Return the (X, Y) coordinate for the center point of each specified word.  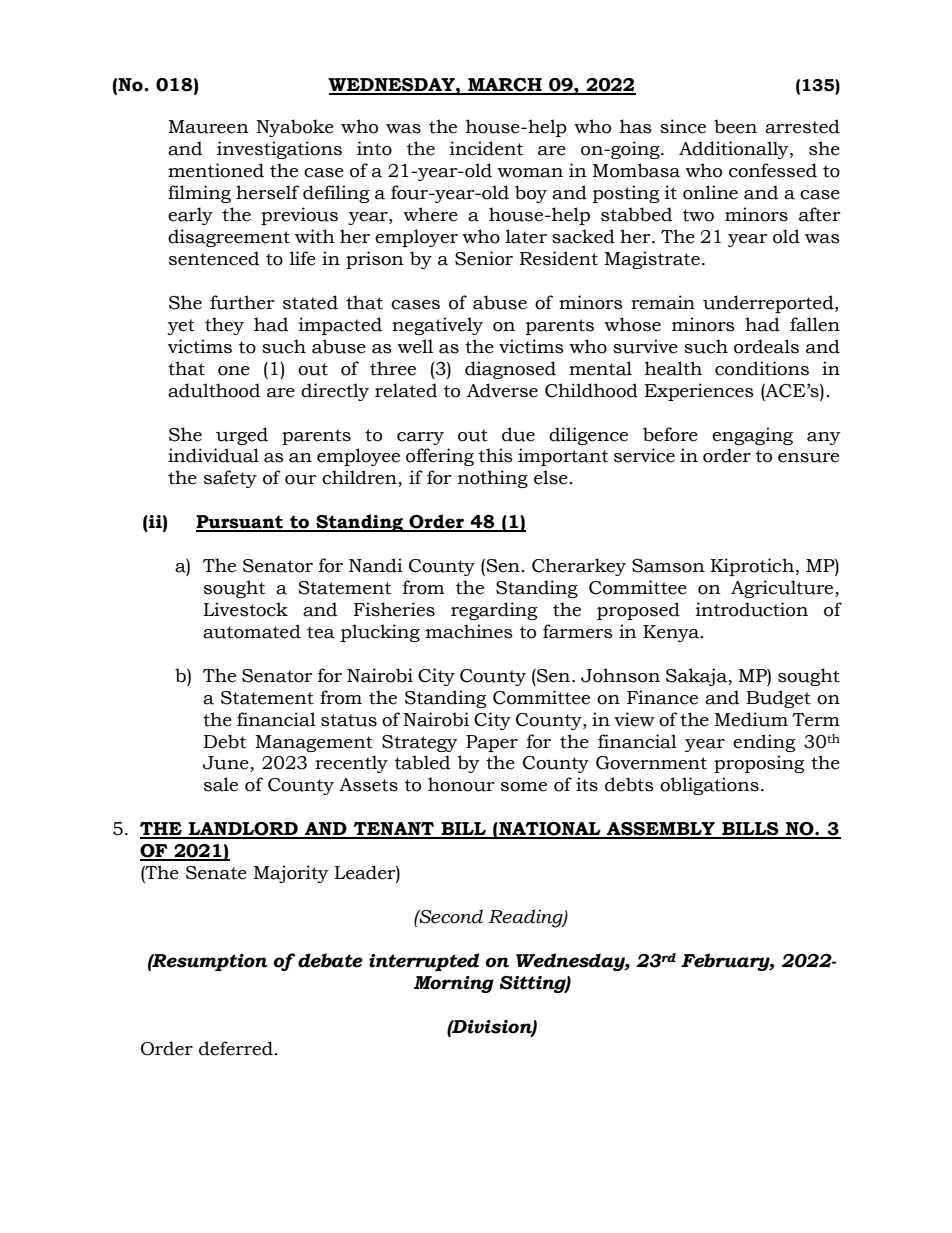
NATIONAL (550, 830)
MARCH (505, 86)
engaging (752, 436)
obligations (709, 786)
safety (230, 479)
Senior (484, 258)
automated (252, 631)
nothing (493, 479)
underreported (769, 304)
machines (469, 631)
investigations (279, 150)
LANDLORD (243, 830)
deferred (236, 1048)
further (242, 302)
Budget (778, 699)
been (735, 126)
